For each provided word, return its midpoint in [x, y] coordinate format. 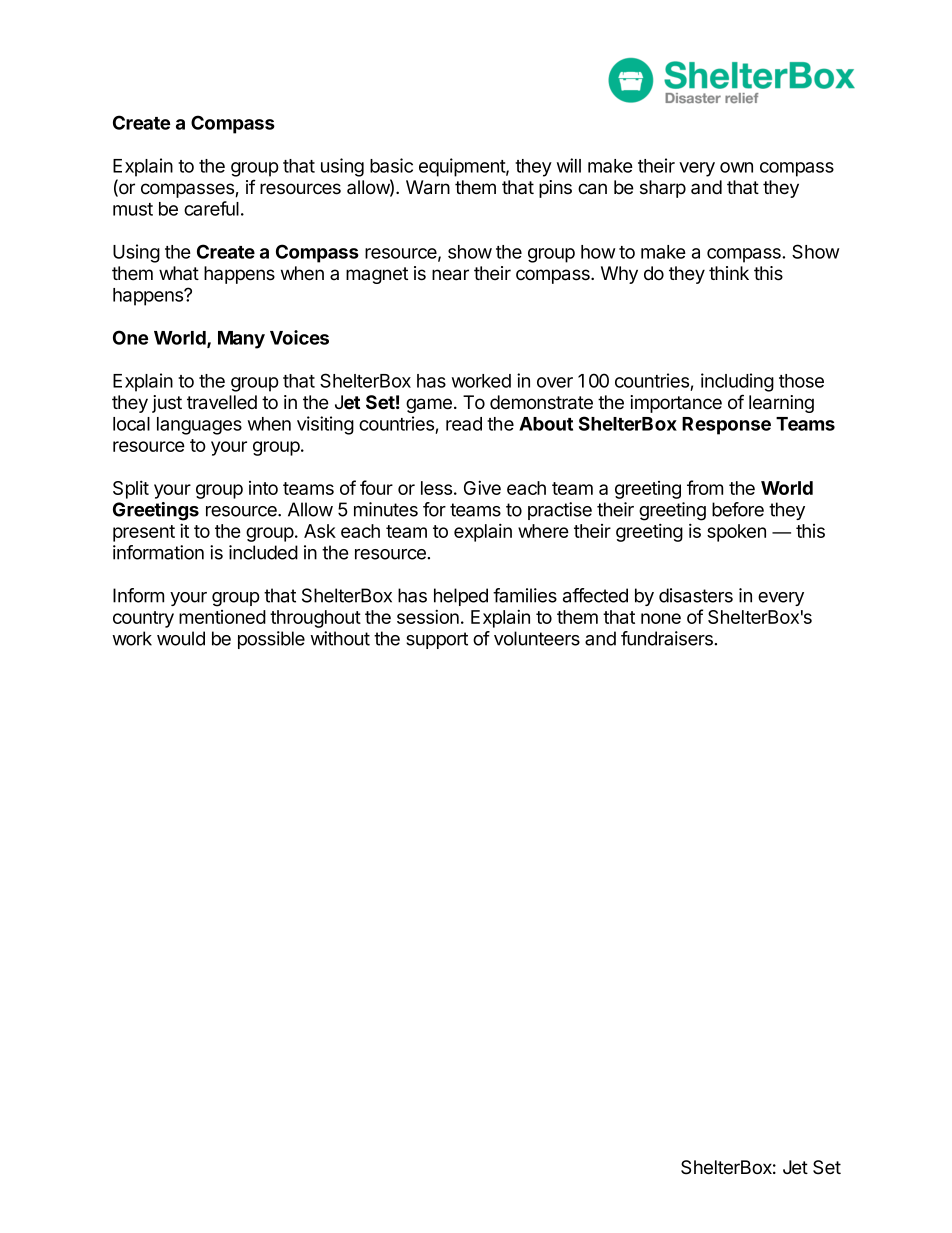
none [661, 618]
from [705, 487]
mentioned [222, 617]
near [450, 275]
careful [211, 208]
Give [482, 487]
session [428, 616]
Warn [428, 187]
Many [241, 340]
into [263, 488]
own [736, 167]
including [737, 382]
